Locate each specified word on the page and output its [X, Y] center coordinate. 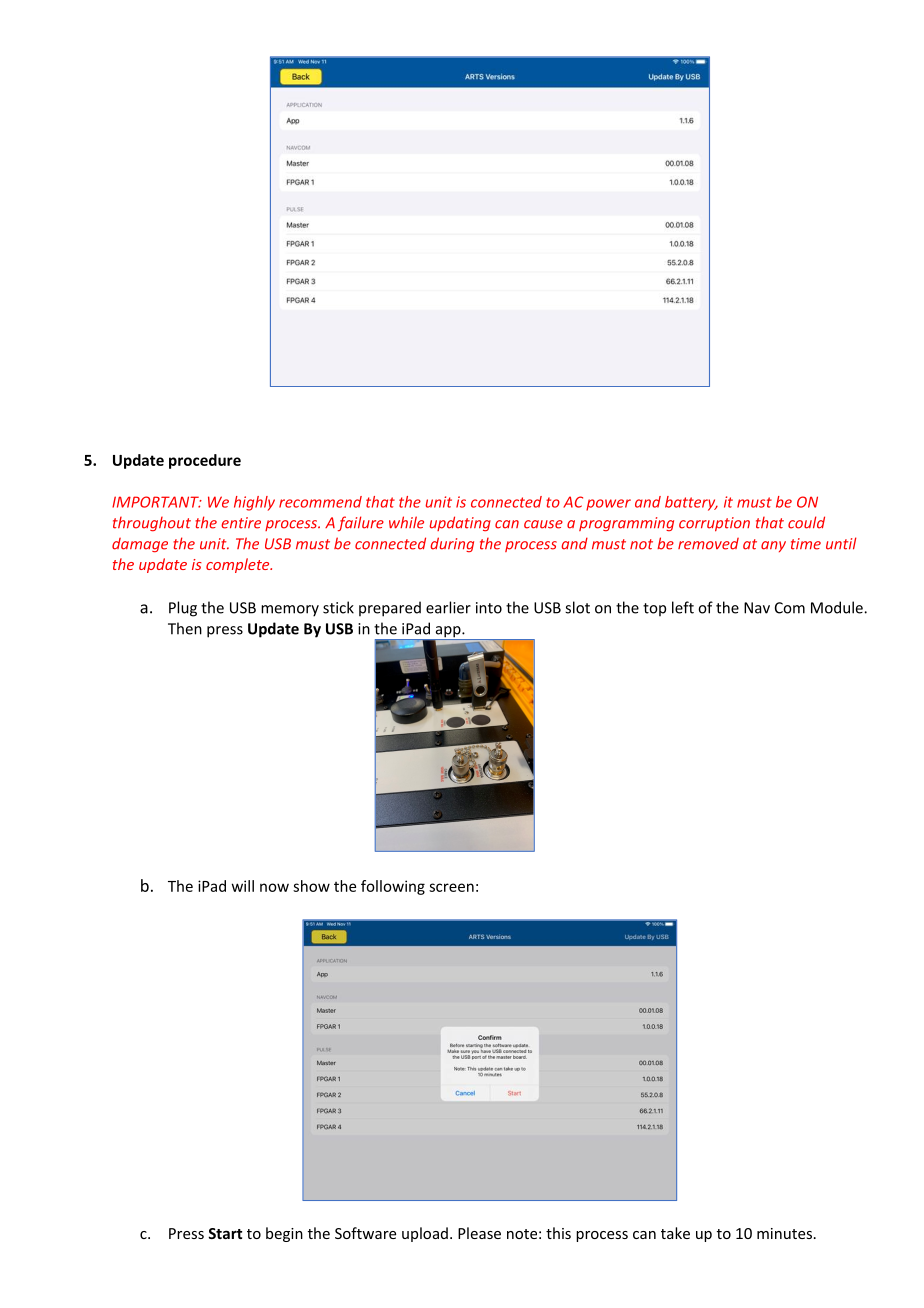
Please [479, 1233]
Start [225, 1233]
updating [460, 523]
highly [254, 503]
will [243, 886]
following [393, 887]
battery [691, 503]
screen [451, 887]
